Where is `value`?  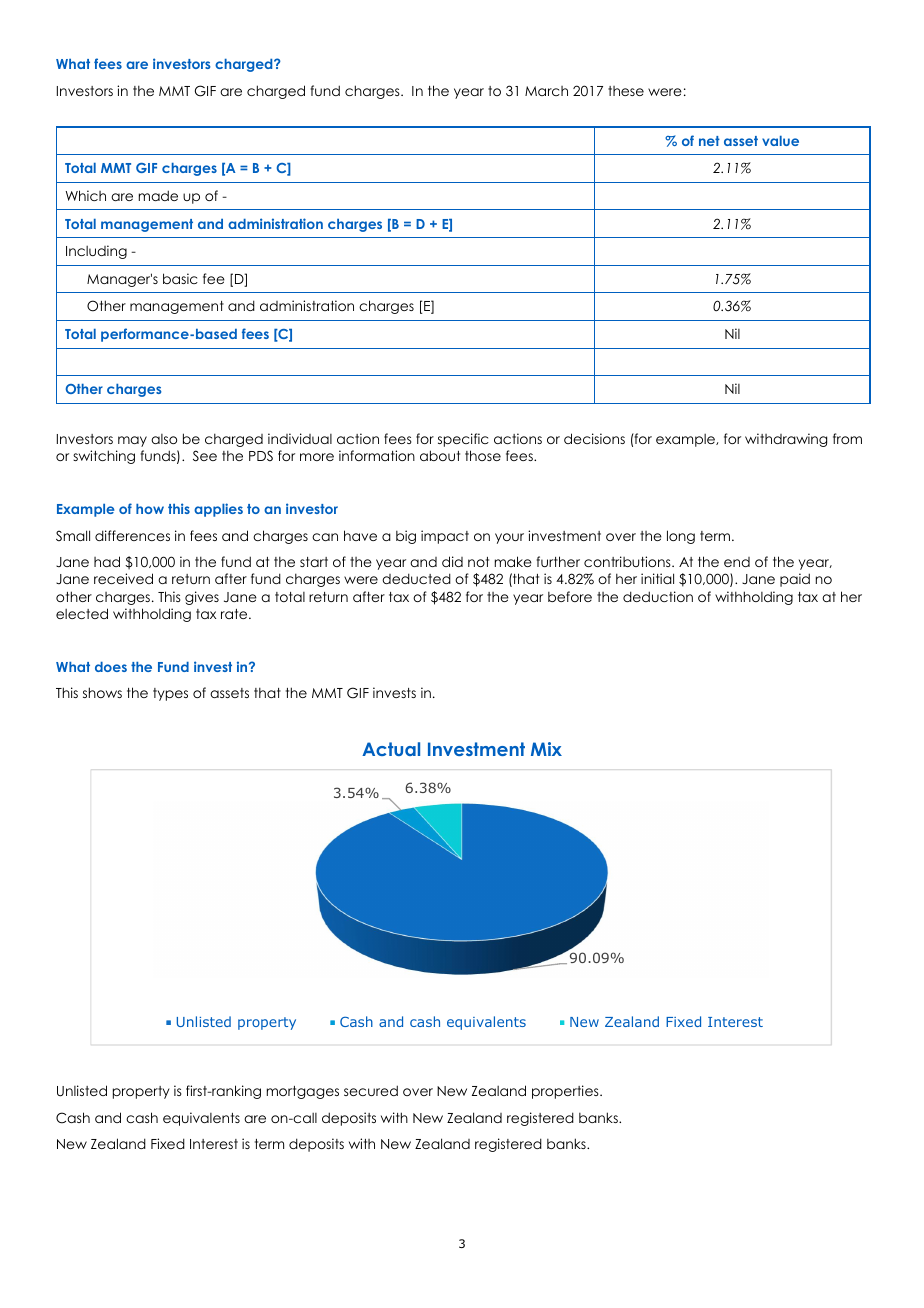
value is located at coordinates (780, 141).
